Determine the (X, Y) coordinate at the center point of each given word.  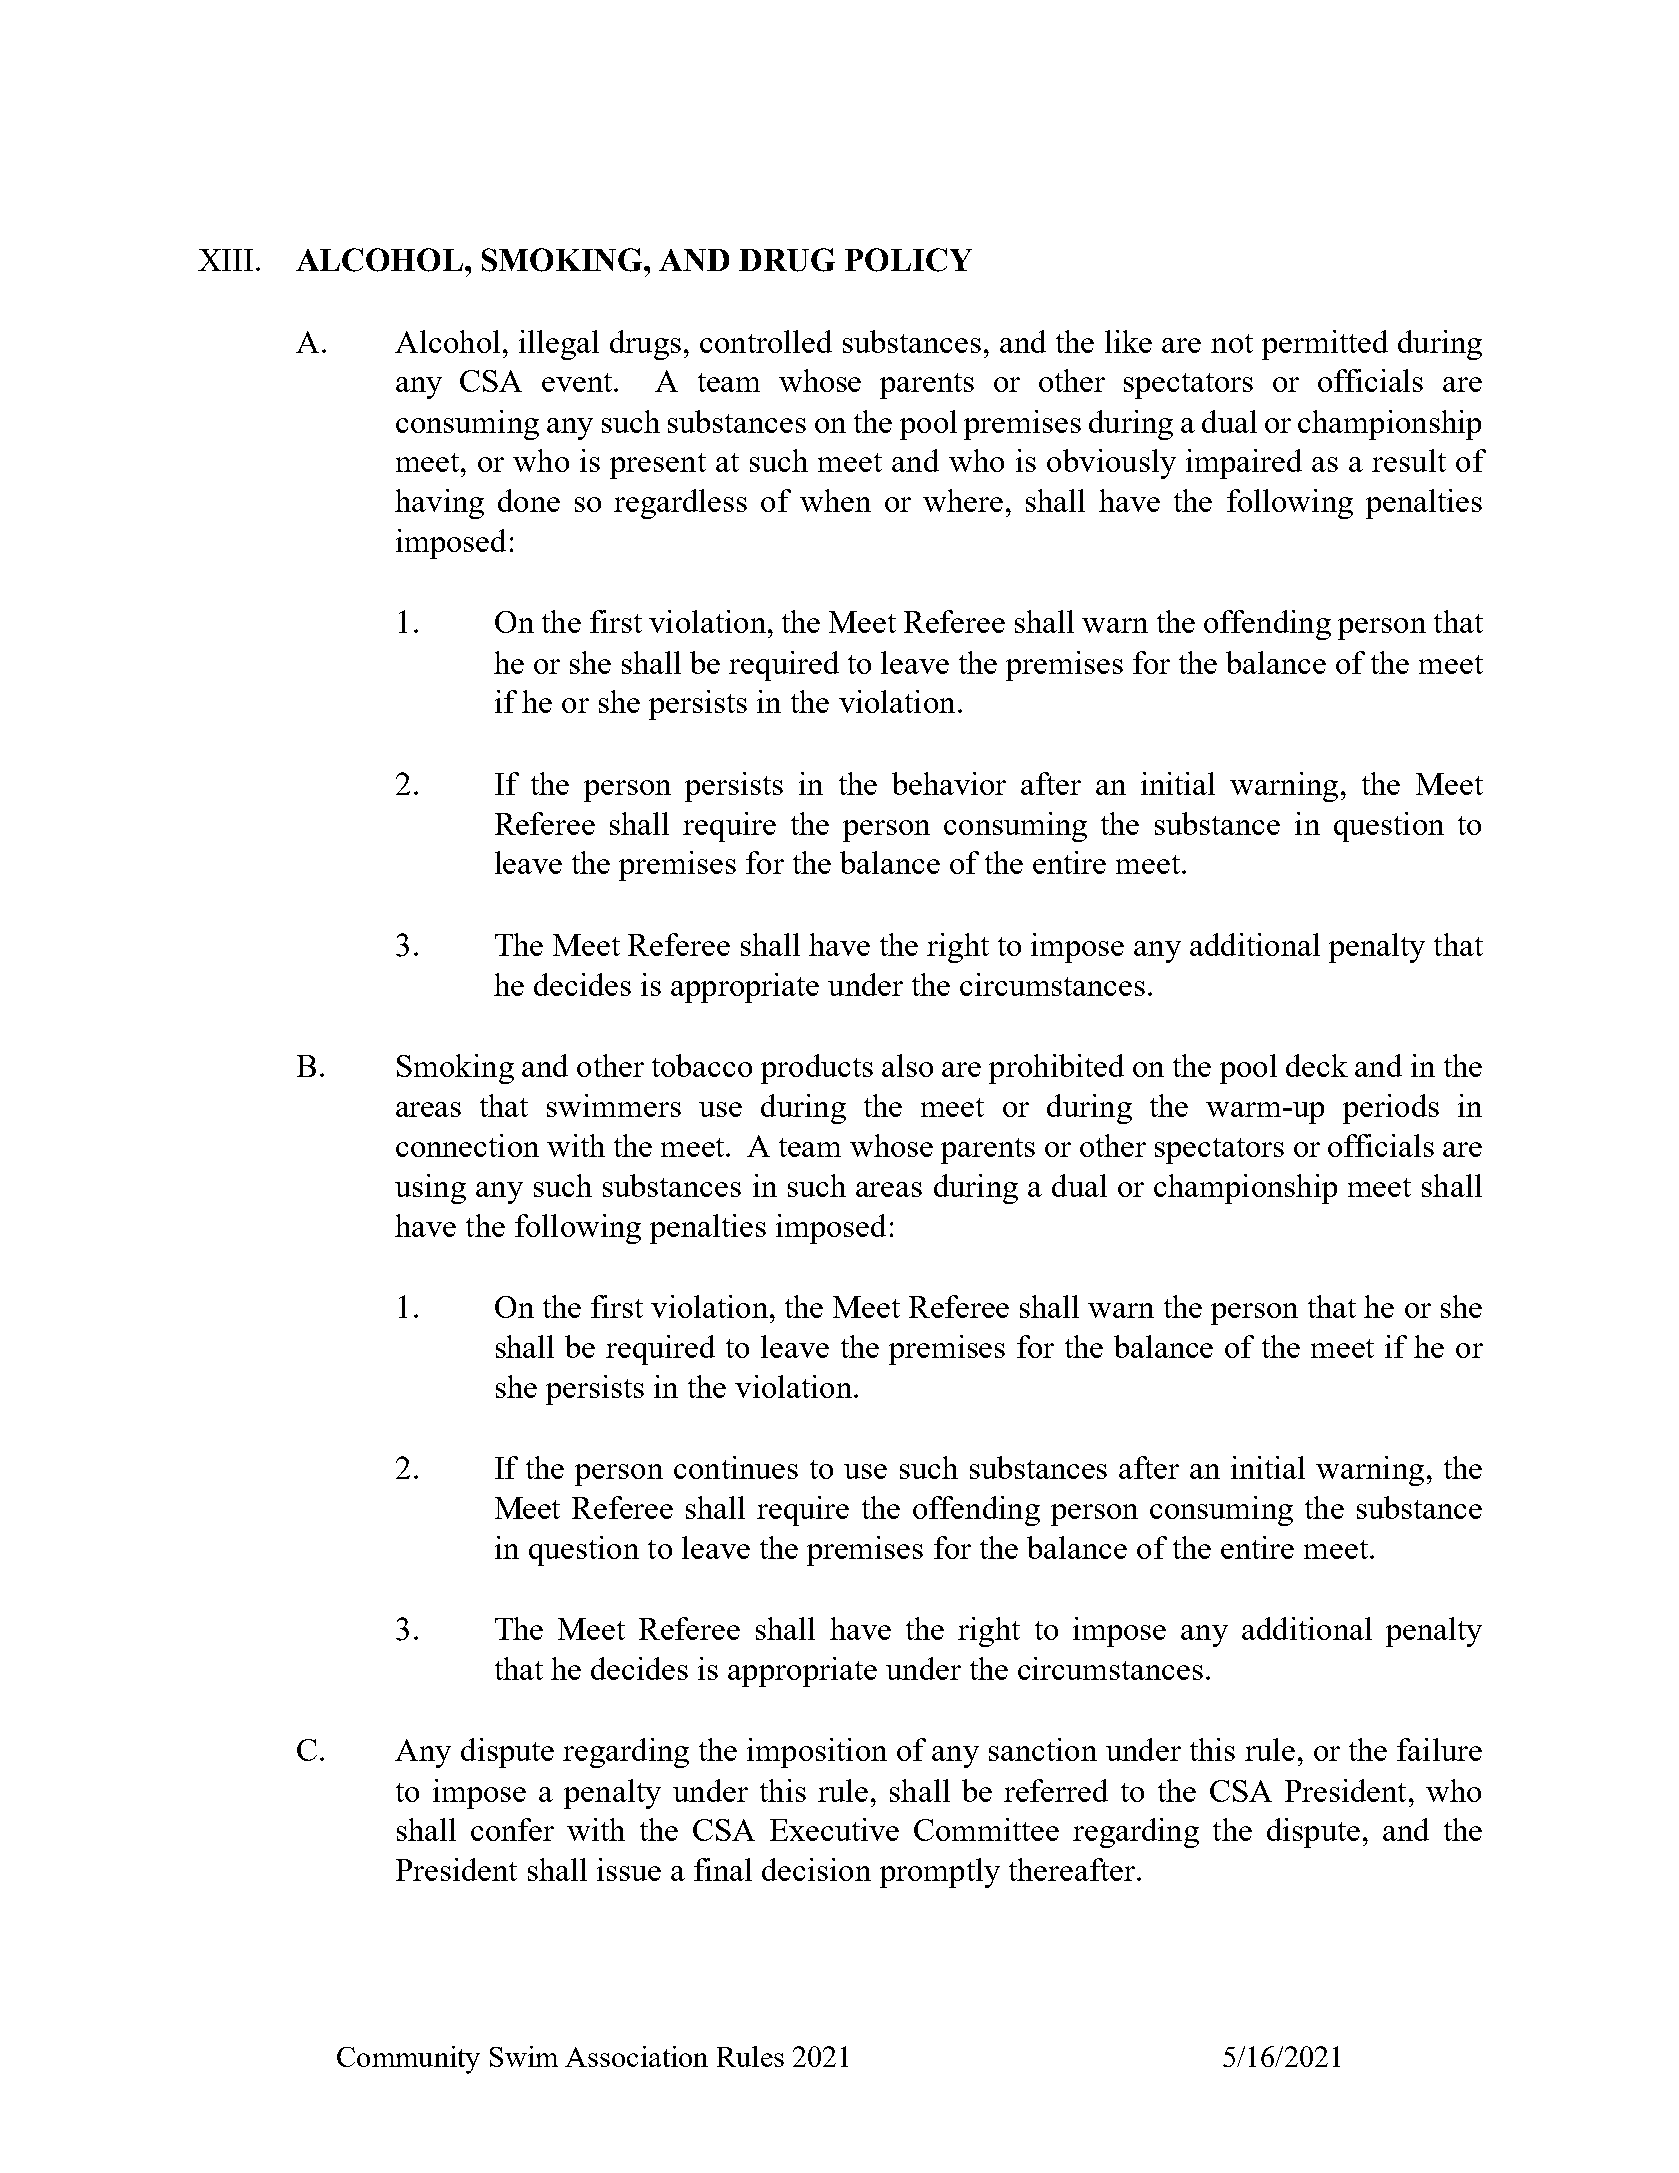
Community (408, 2060)
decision (816, 1869)
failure (1439, 1749)
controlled (766, 341)
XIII (225, 260)
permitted (1325, 345)
